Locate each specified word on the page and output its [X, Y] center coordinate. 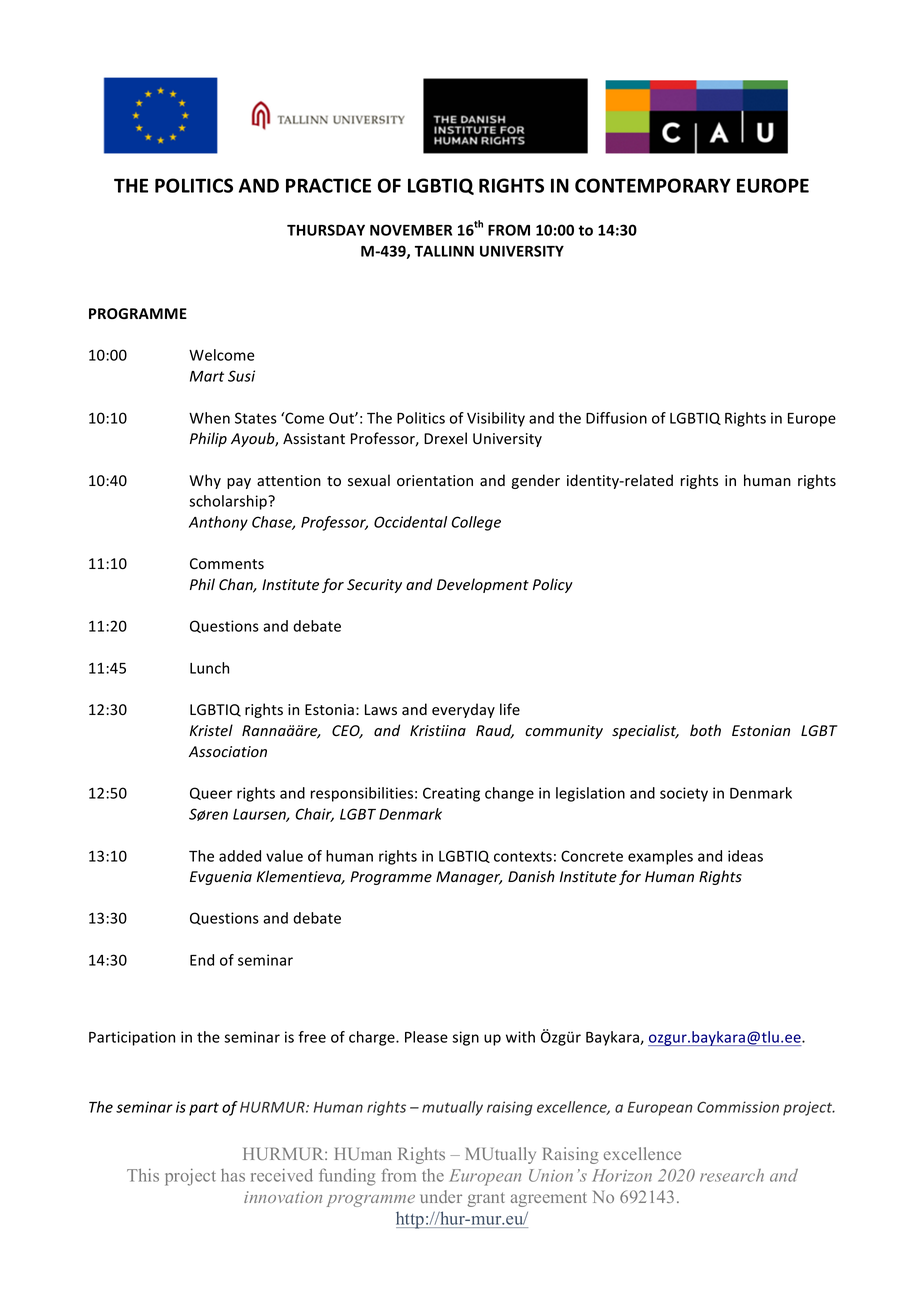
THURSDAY [326, 230]
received [282, 1175]
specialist [645, 731]
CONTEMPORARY [653, 185]
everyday [463, 710]
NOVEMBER [411, 230]
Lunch [209, 668]
